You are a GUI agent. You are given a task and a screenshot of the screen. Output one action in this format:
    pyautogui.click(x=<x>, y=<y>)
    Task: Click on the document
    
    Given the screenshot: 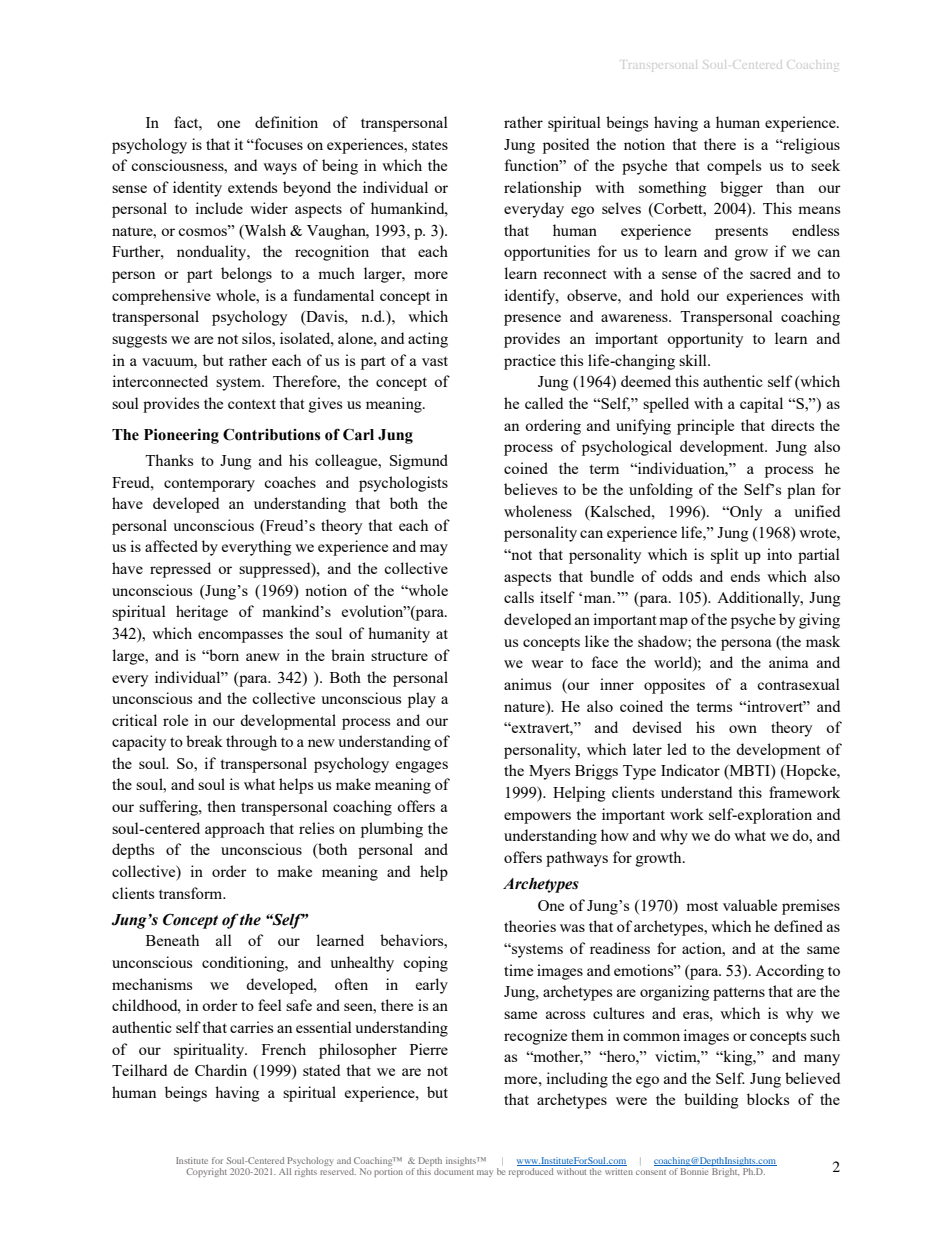 What is the action you would take?
    pyautogui.click(x=454, y=1171)
